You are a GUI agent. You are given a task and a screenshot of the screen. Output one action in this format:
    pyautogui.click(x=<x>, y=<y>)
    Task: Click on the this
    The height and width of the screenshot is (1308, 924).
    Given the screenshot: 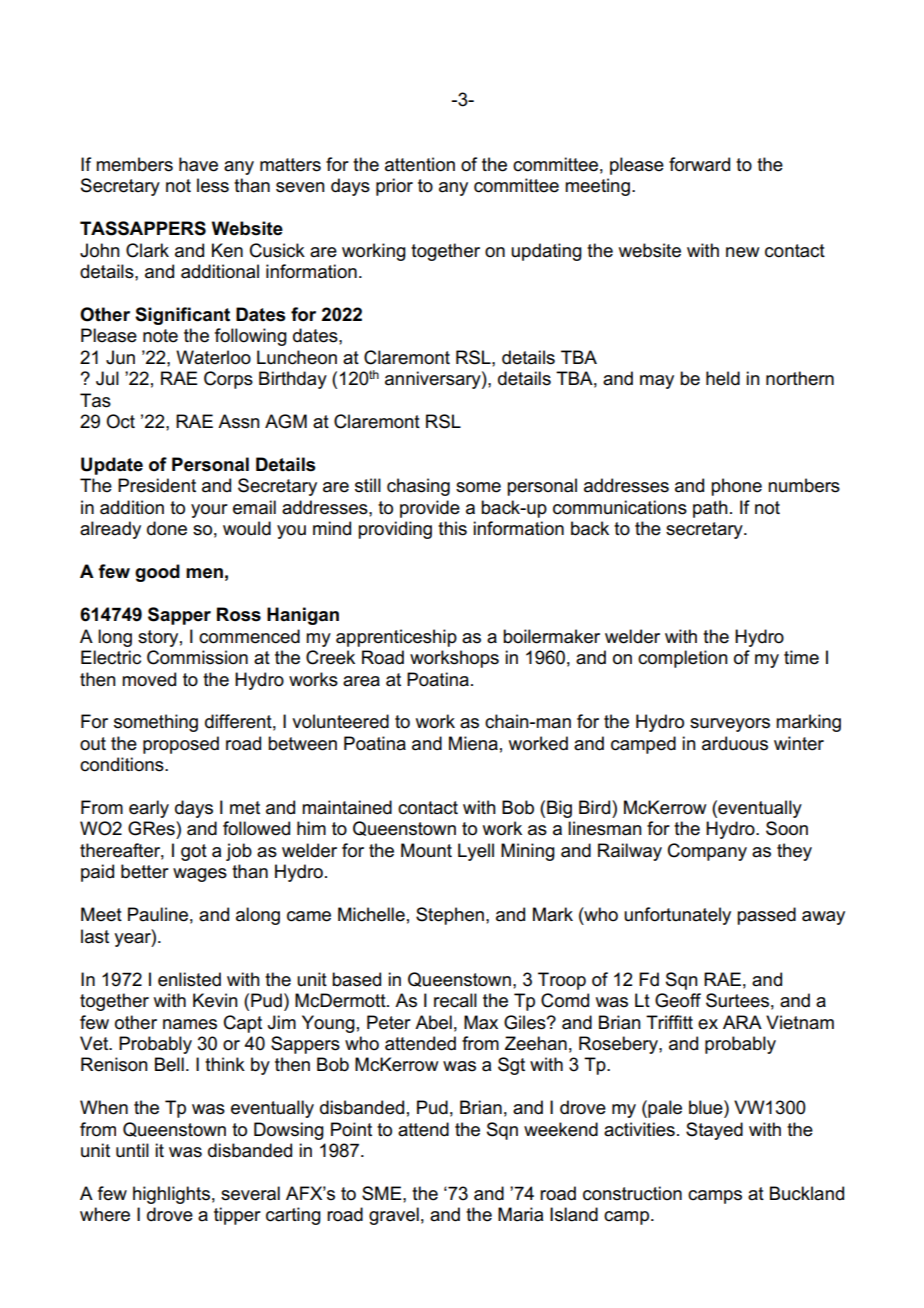 What is the action you would take?
    pyautogui.click(x=452, y=528)
